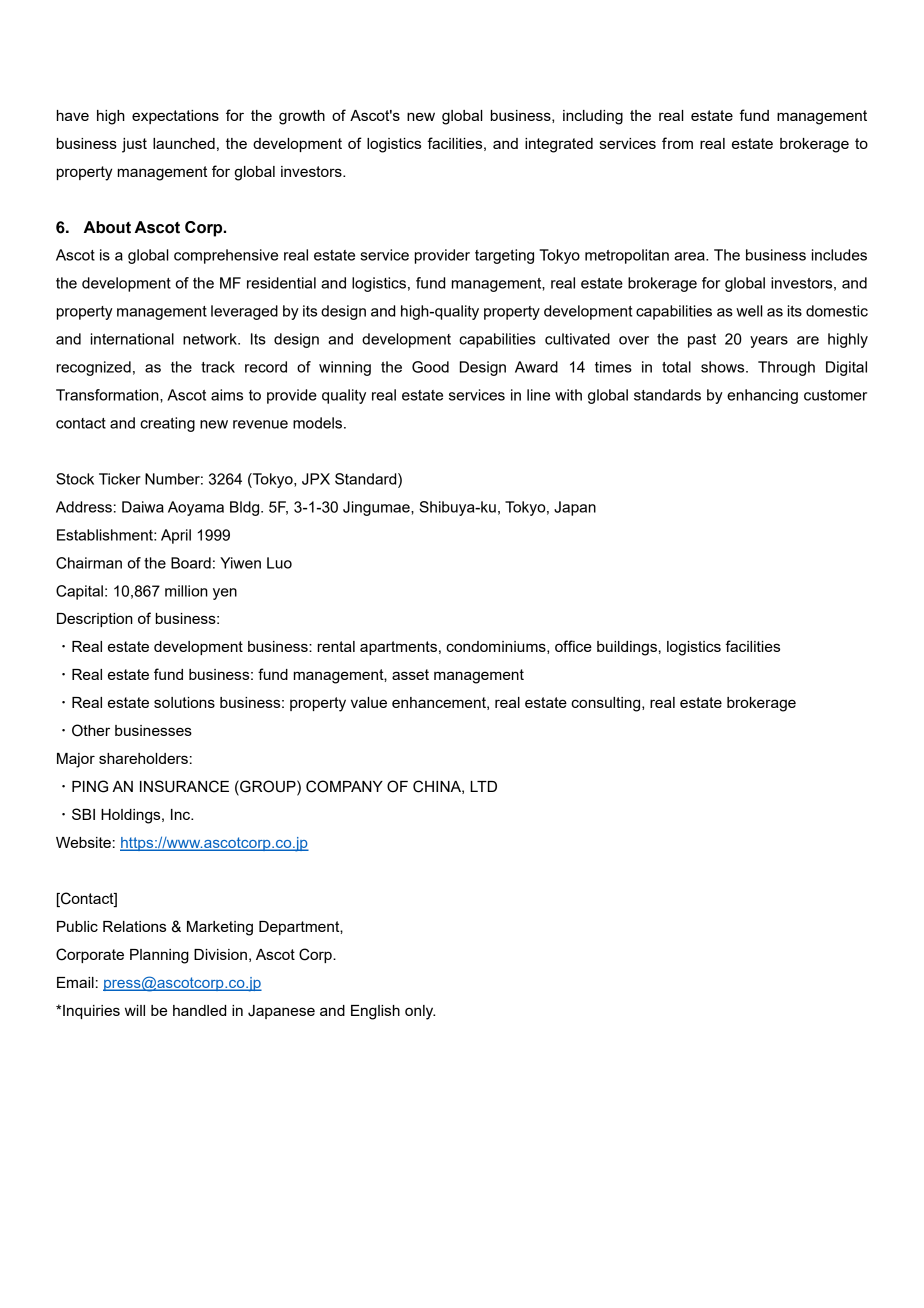 The width and height of the image is (924, 1308). Describe the element at coordinates (398, 648) in the image. I see `apartments` at that location.
